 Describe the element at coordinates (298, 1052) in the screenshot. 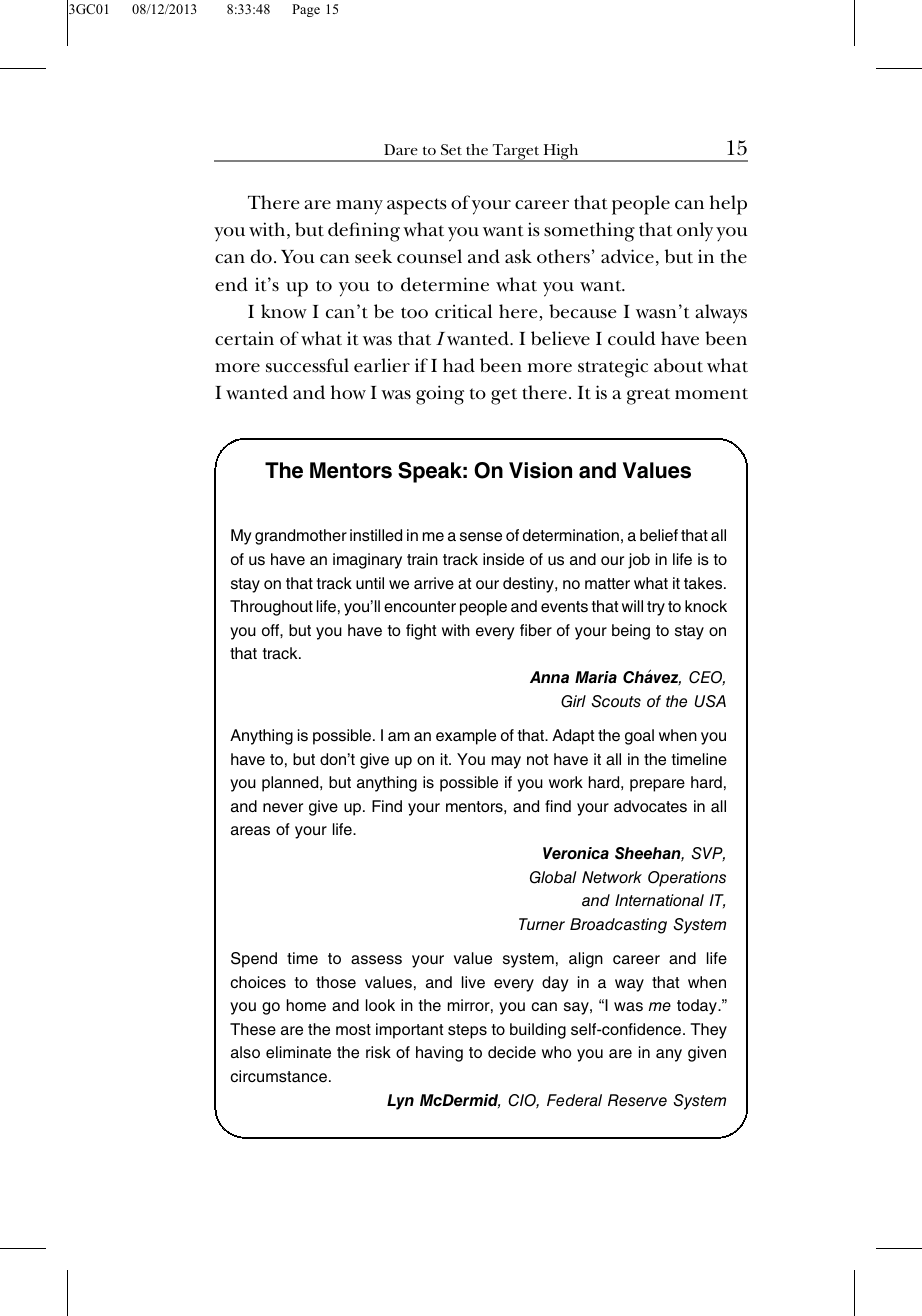

I see `eliminate` at that location.
